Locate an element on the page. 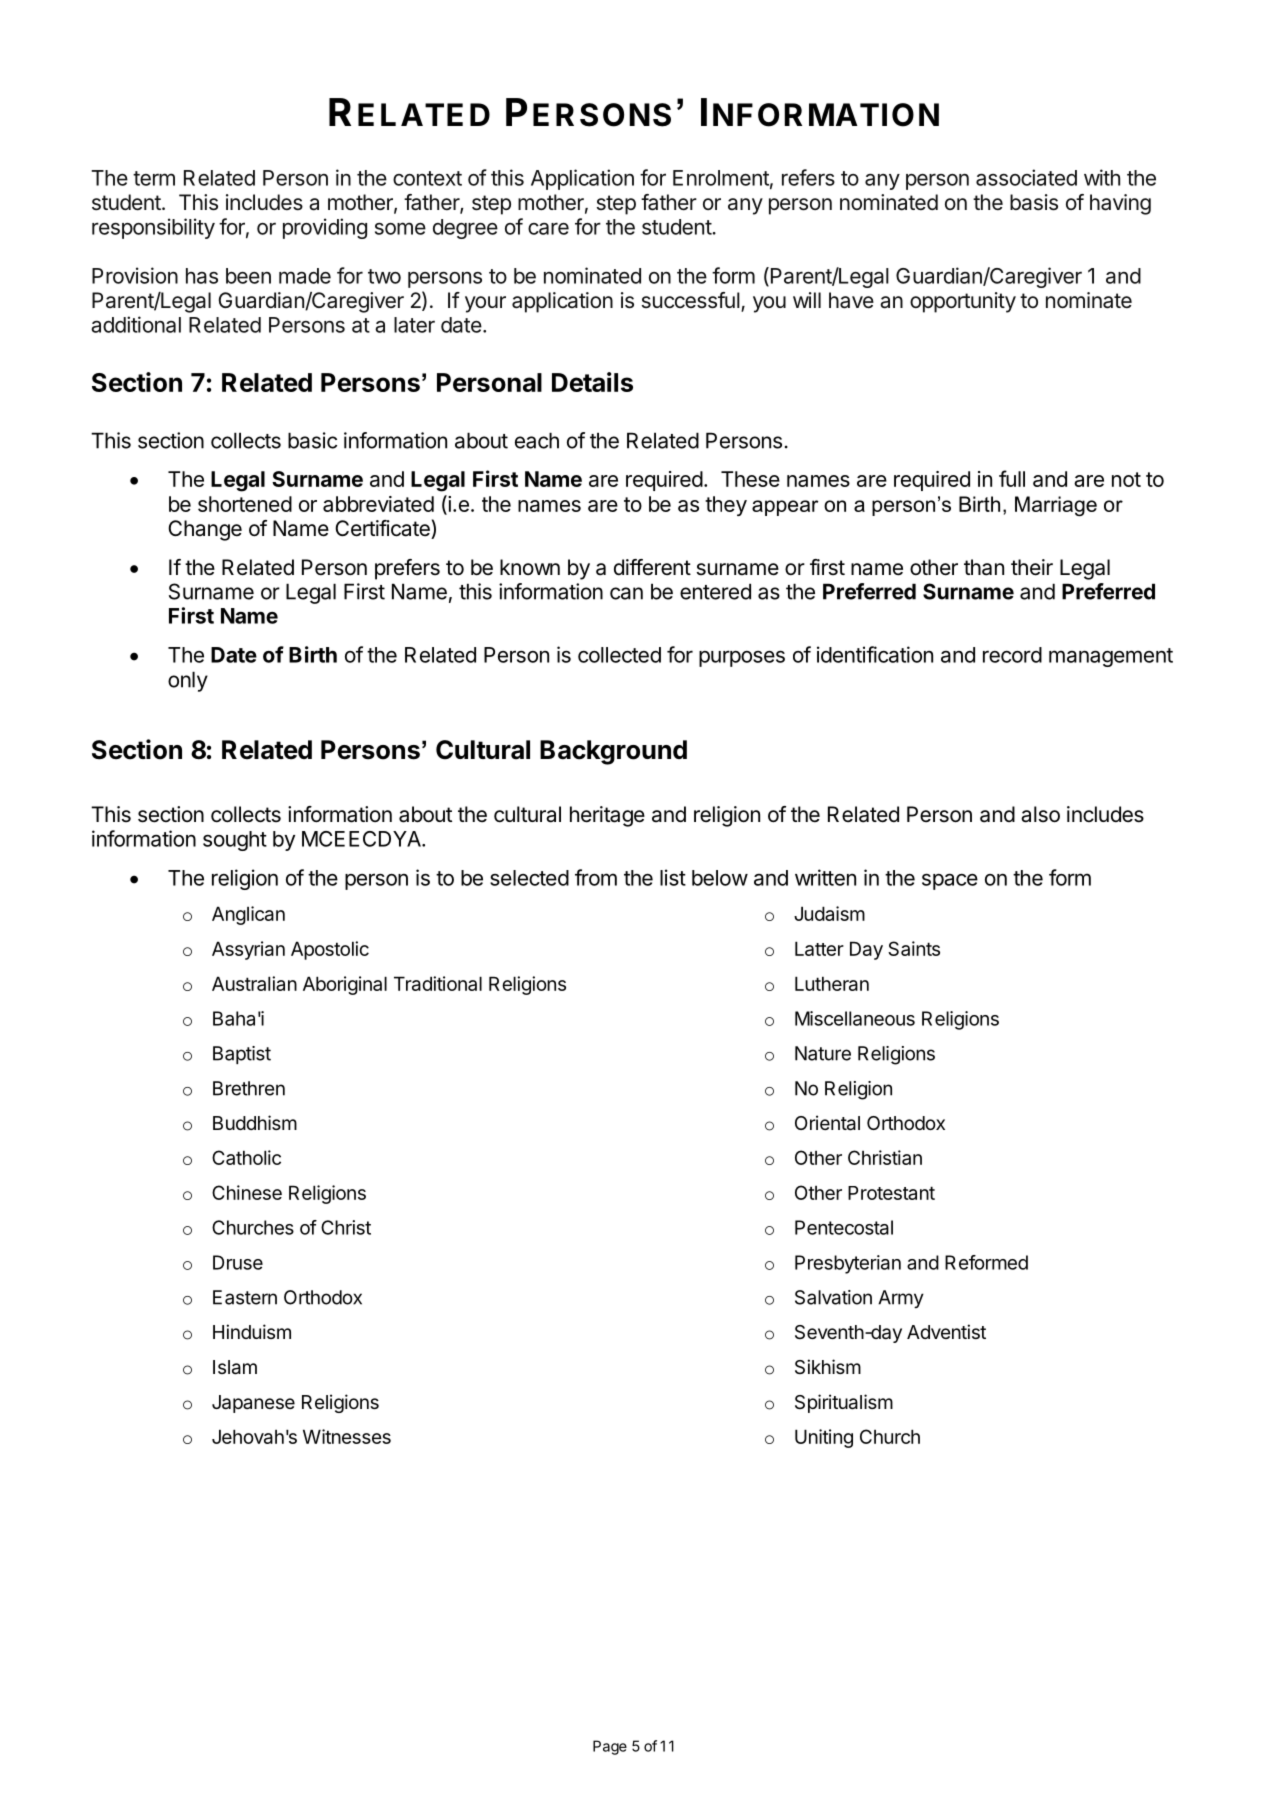  Uniting is located at coordinates (824, 1438).
